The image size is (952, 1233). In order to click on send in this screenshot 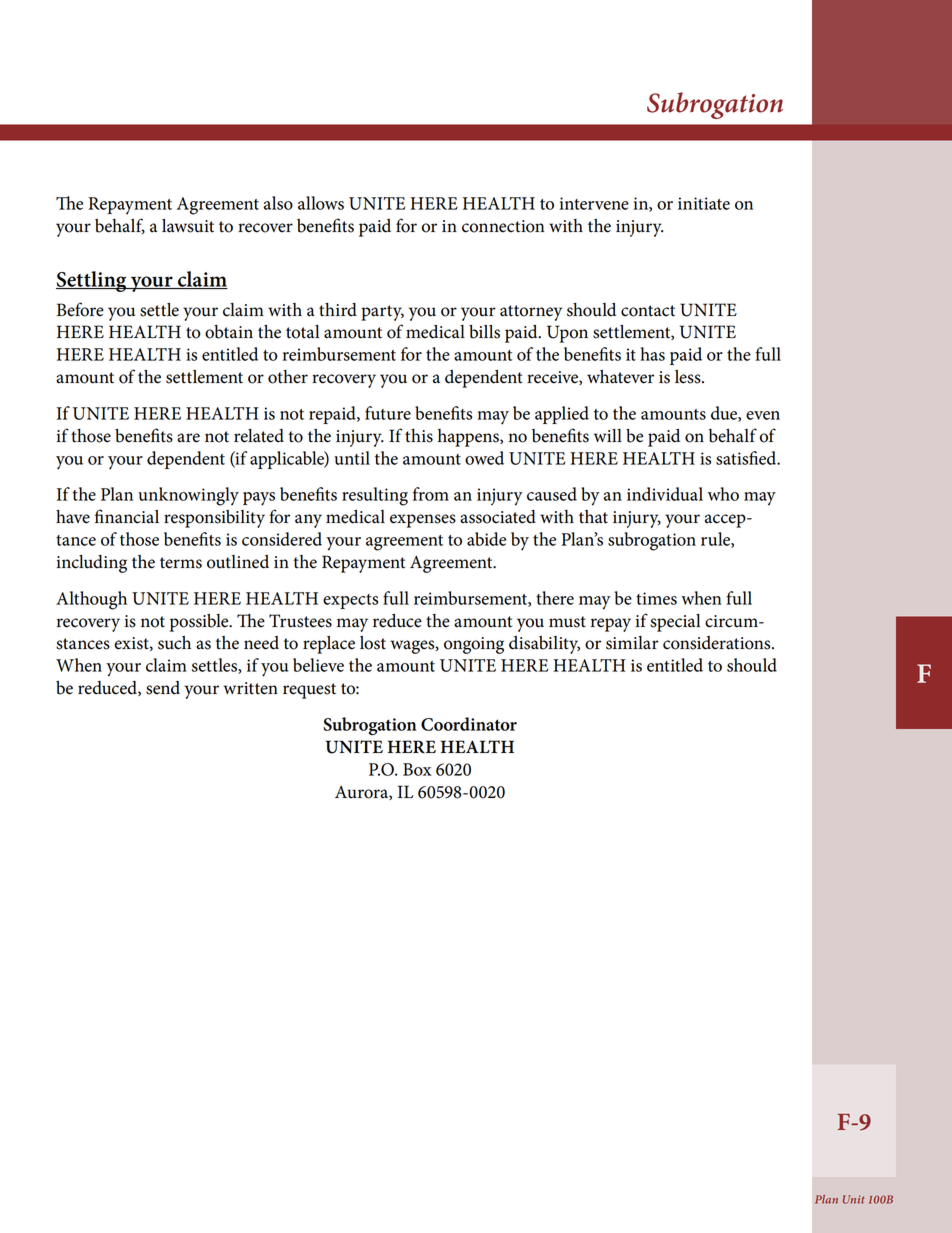, I will do `click(163, 688)`.
